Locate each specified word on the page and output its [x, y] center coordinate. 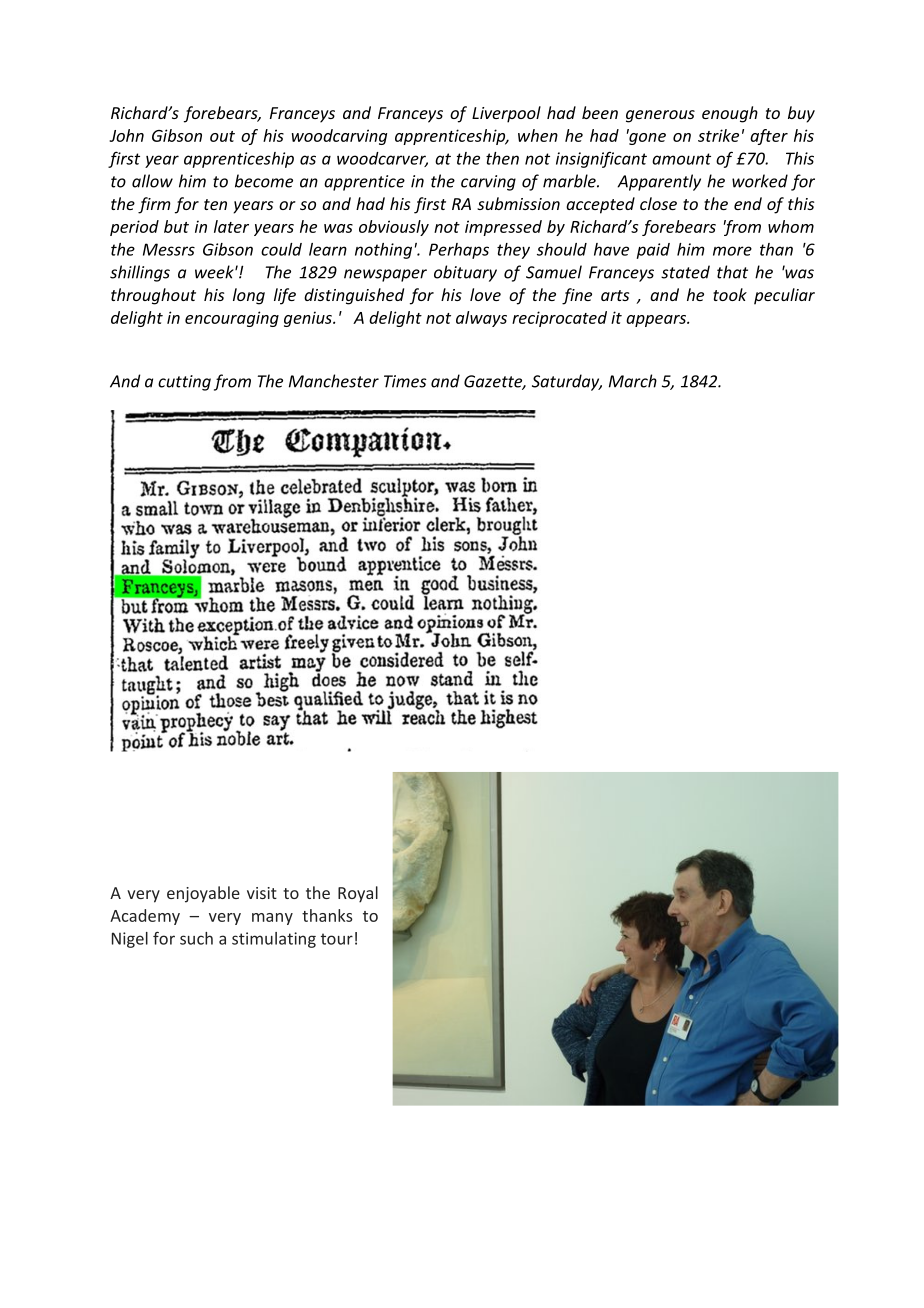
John [126, 135]
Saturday [567, 382]
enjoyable [203, 894]
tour [337, 939]
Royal [358, 894]
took [730, 294]
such [196, 938]
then [502, 158]
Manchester [334, 381]
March [633, 381]
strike [718, 135]
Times [405, 381]
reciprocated [559, 319]
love [485, 294]
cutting [184, 383]
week [215, 272]
